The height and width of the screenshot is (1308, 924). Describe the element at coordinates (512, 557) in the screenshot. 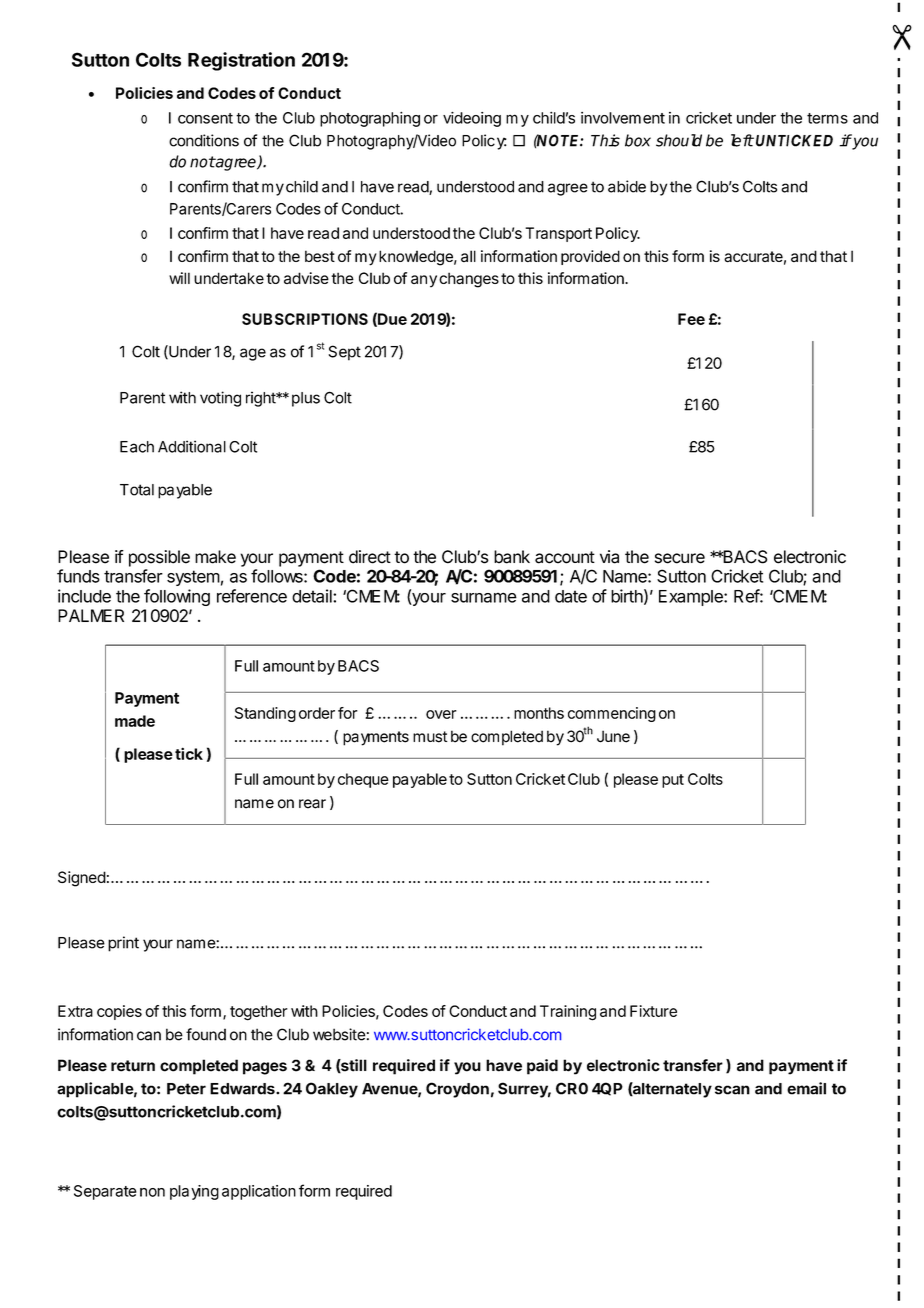

I see `bank` at that location.
